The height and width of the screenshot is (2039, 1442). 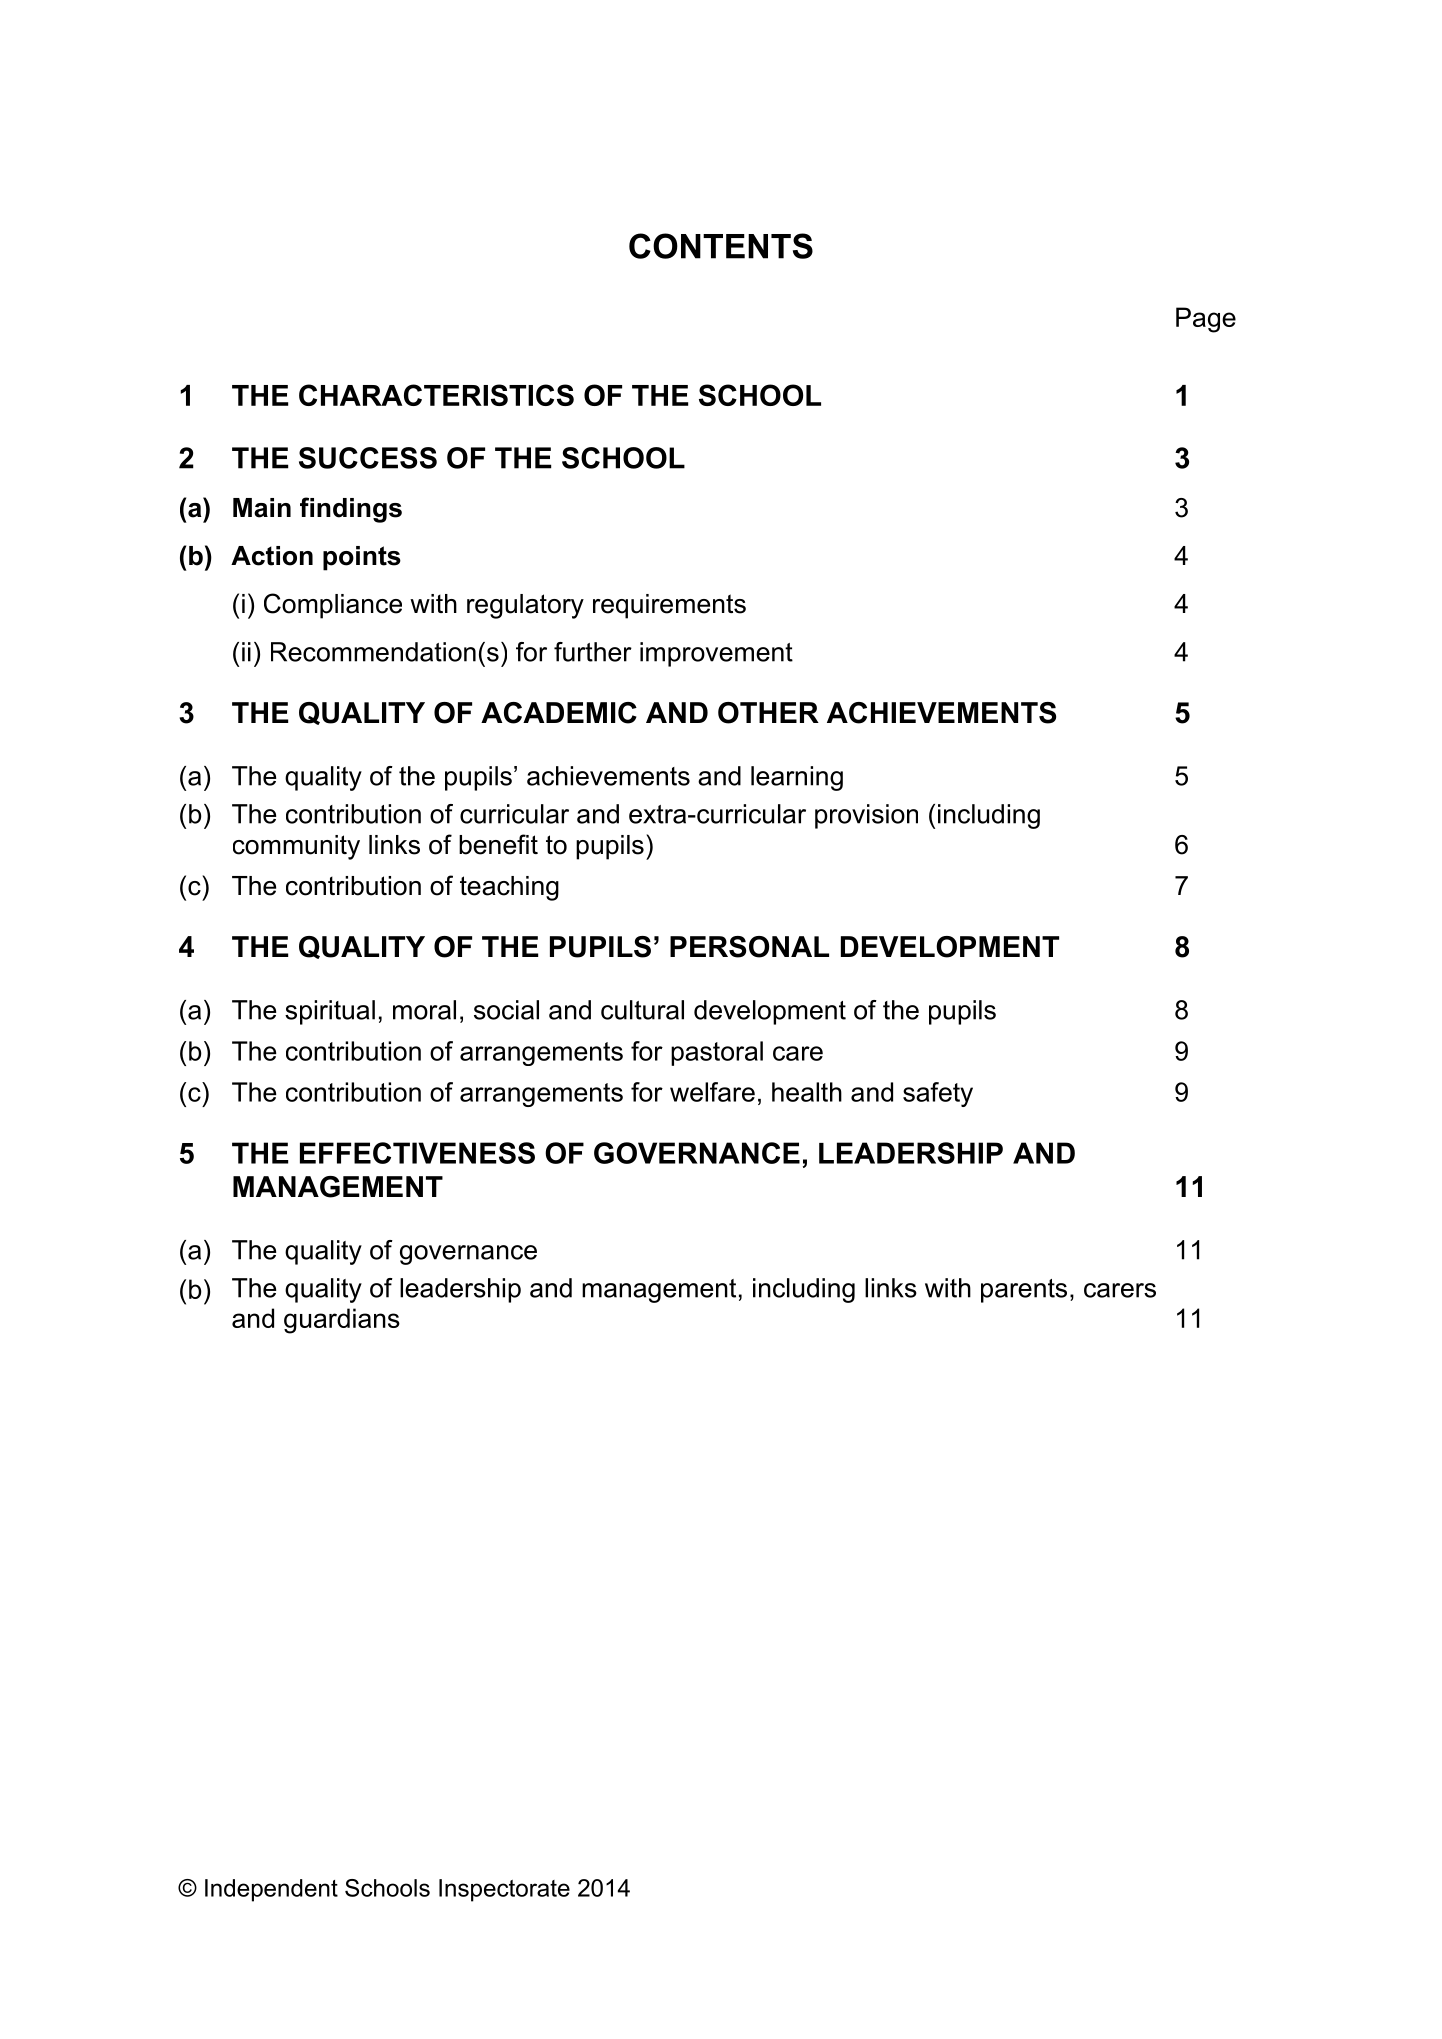 I want to click on pastoral, so click(x=717, y=1053).
